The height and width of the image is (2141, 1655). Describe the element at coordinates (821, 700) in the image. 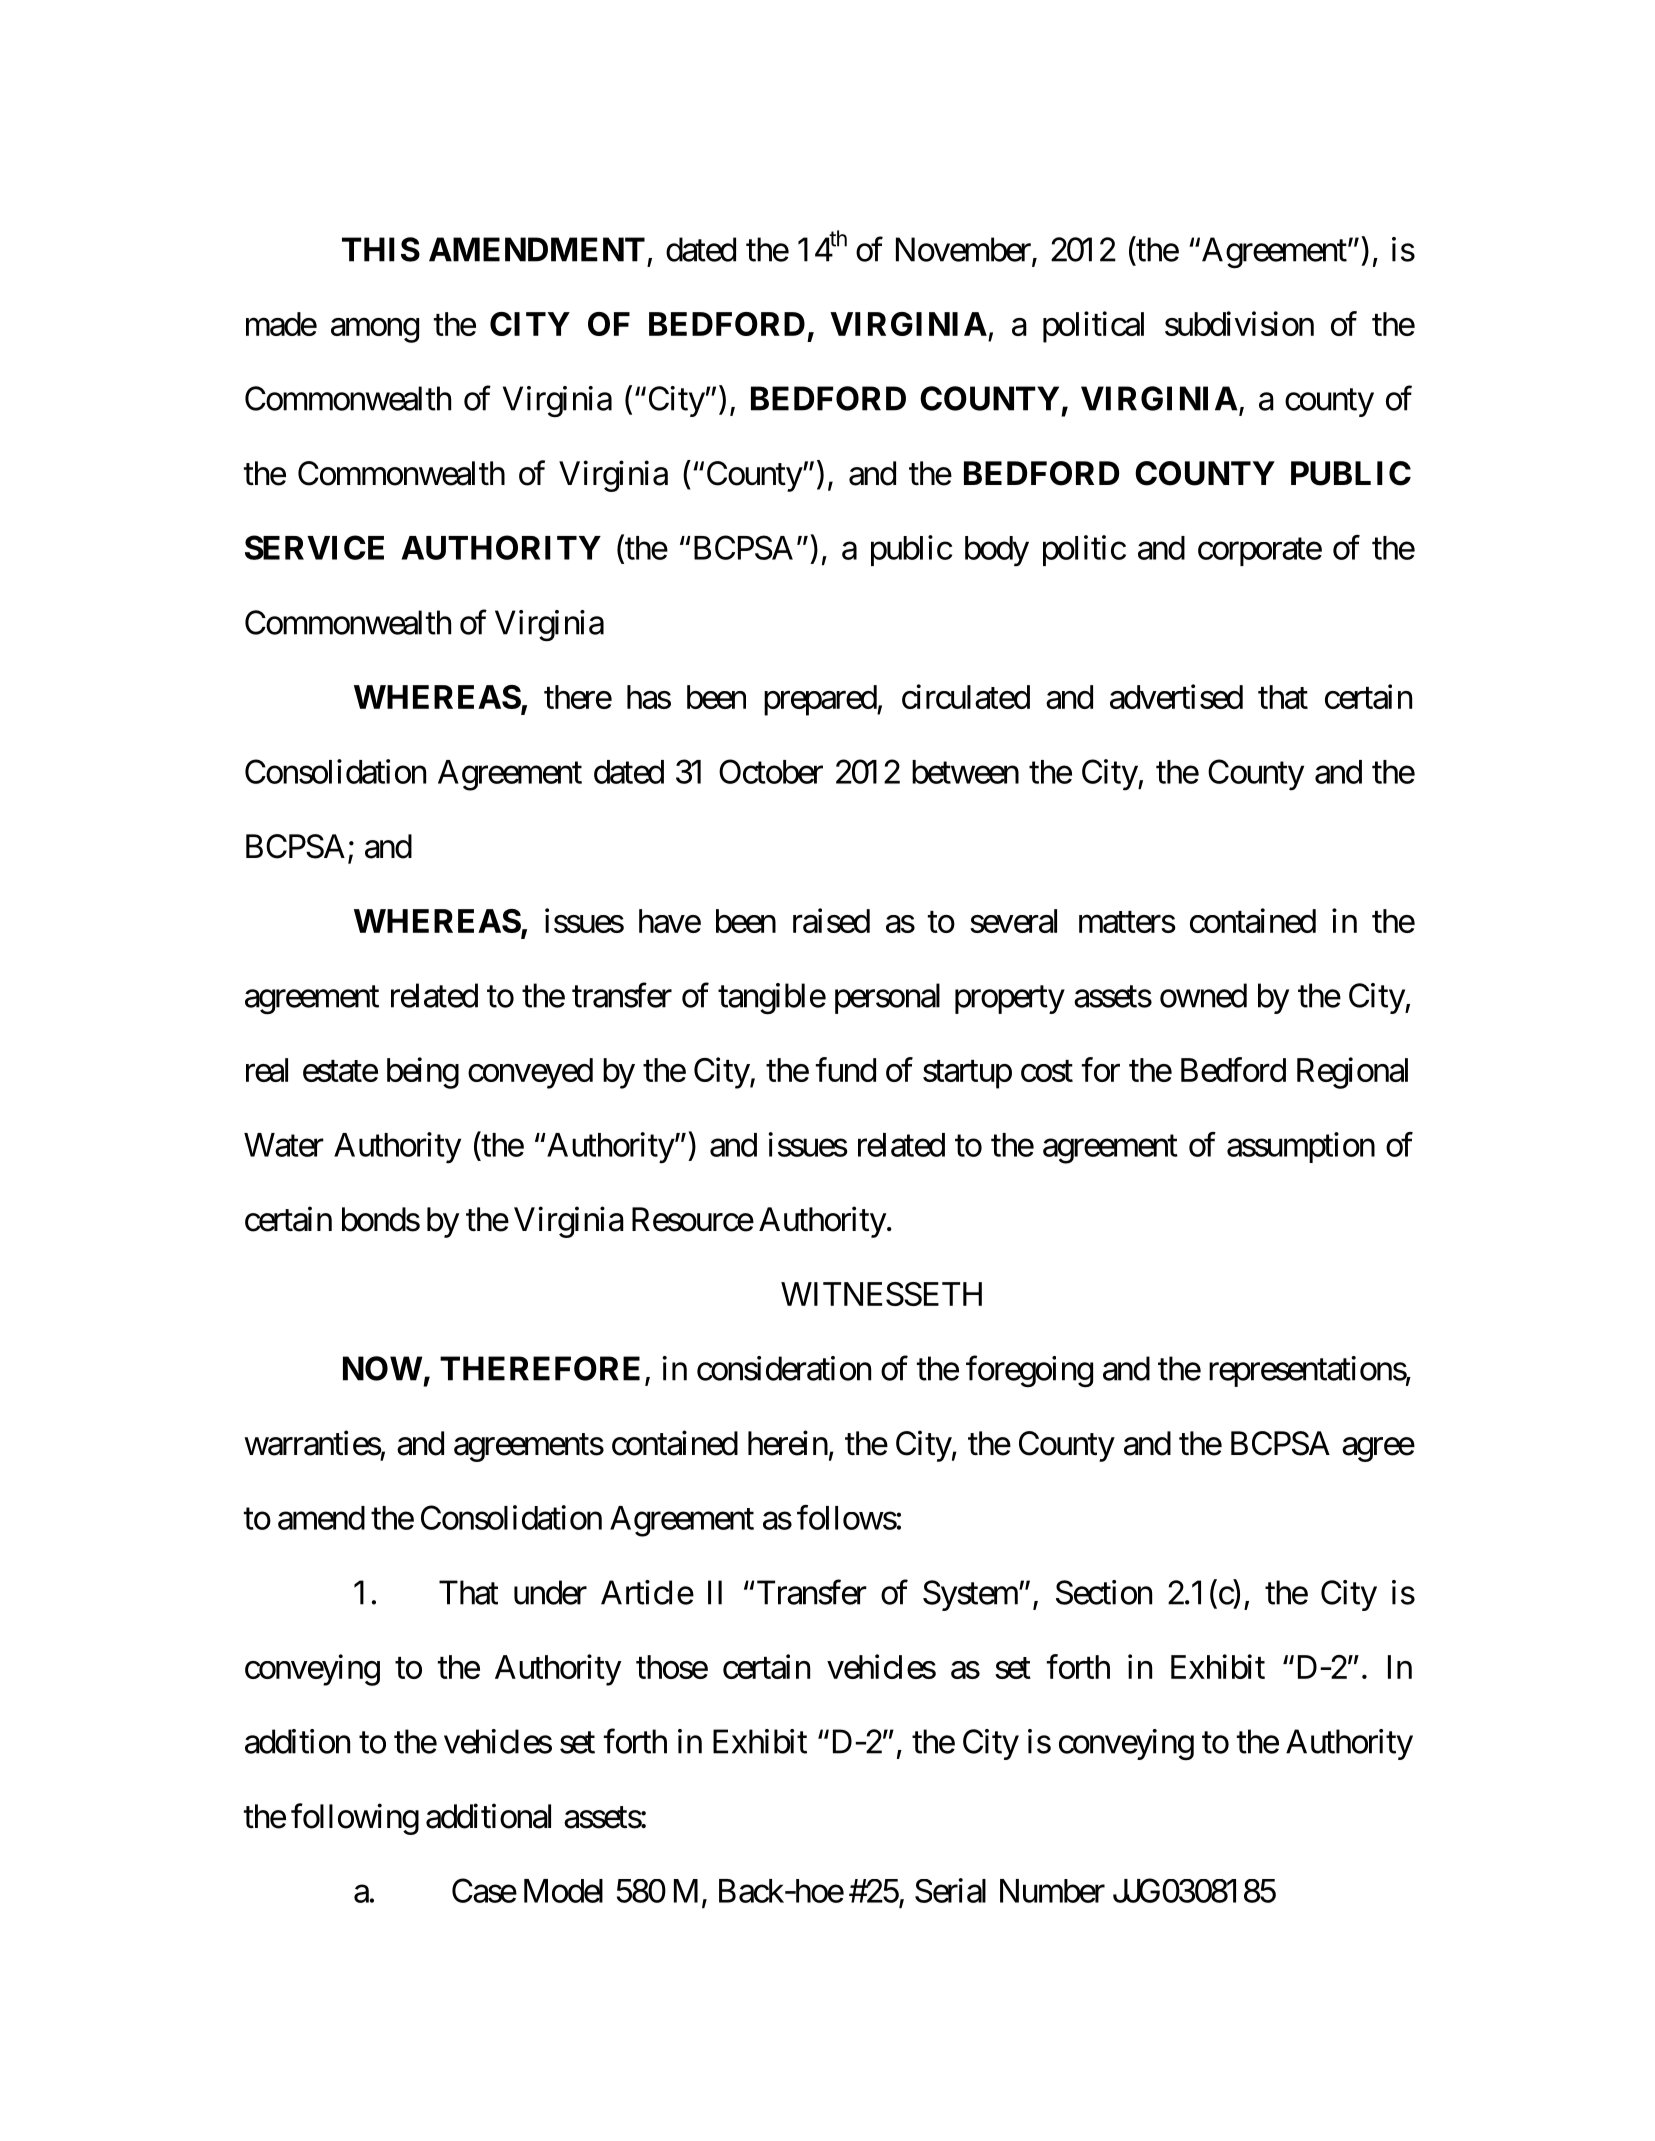

I see `prepared` at that location.
